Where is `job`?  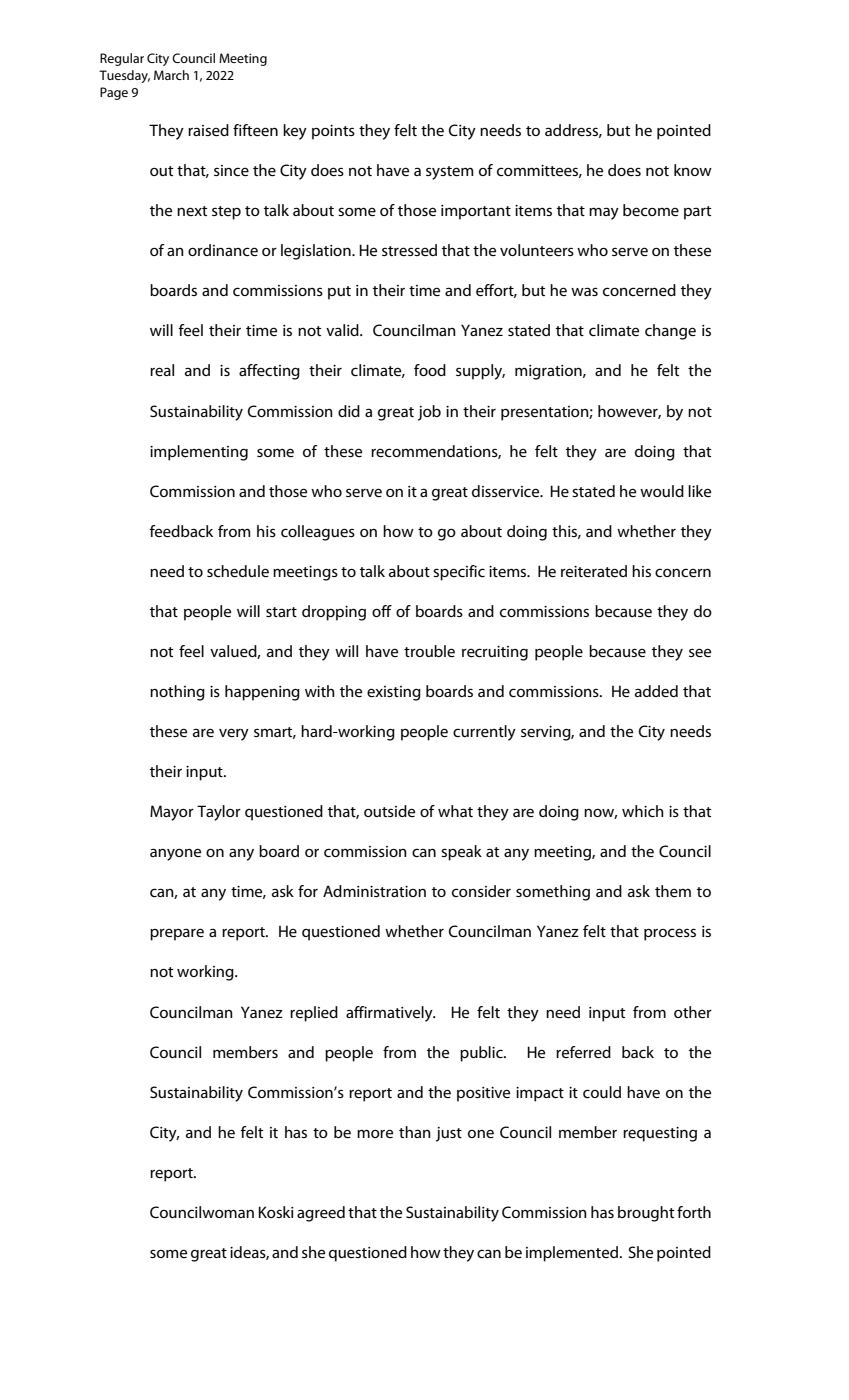
job is located at coordinates (429, 413).
